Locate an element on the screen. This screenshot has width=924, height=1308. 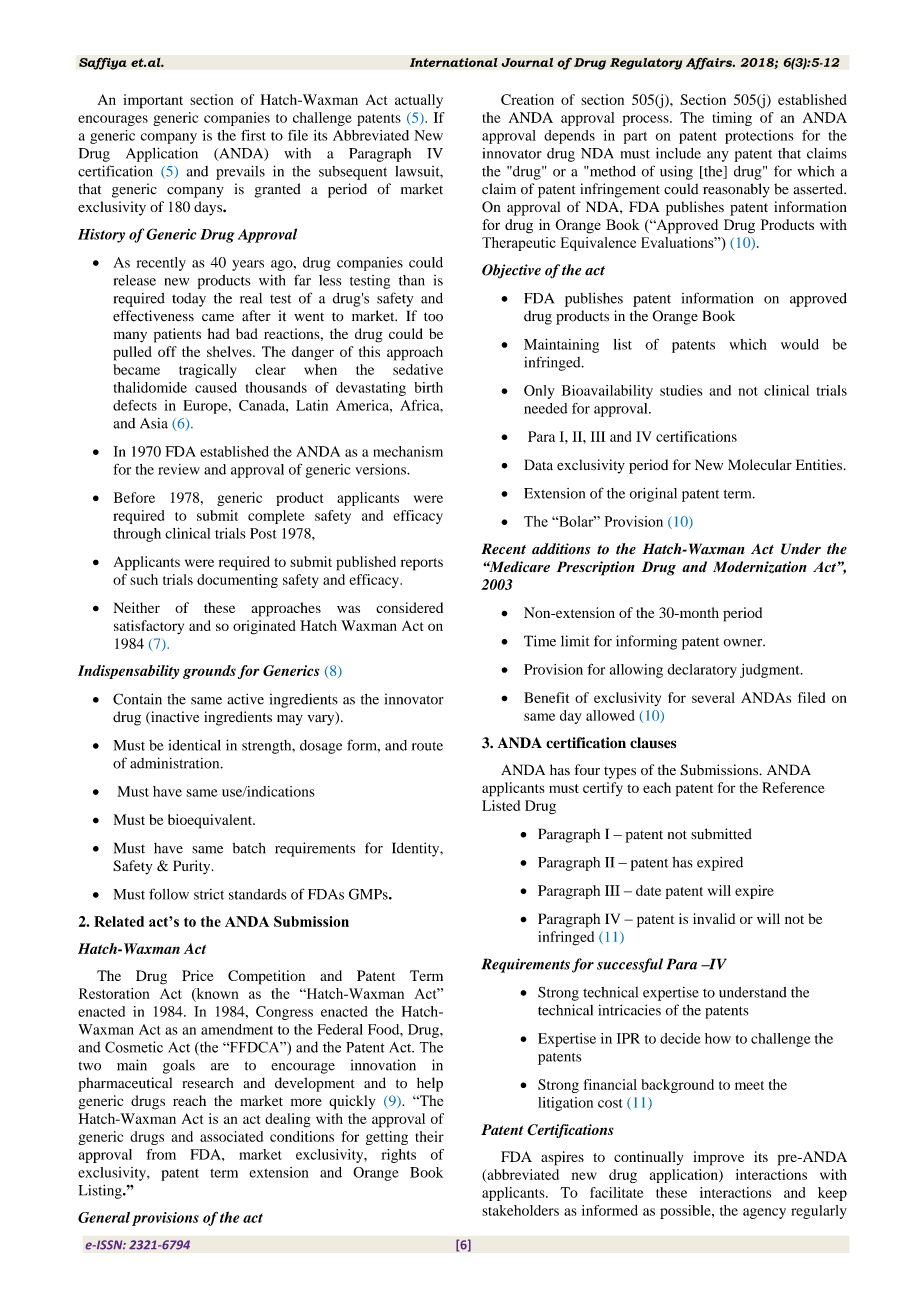
Modernization is located at coordinates (760, 567).
